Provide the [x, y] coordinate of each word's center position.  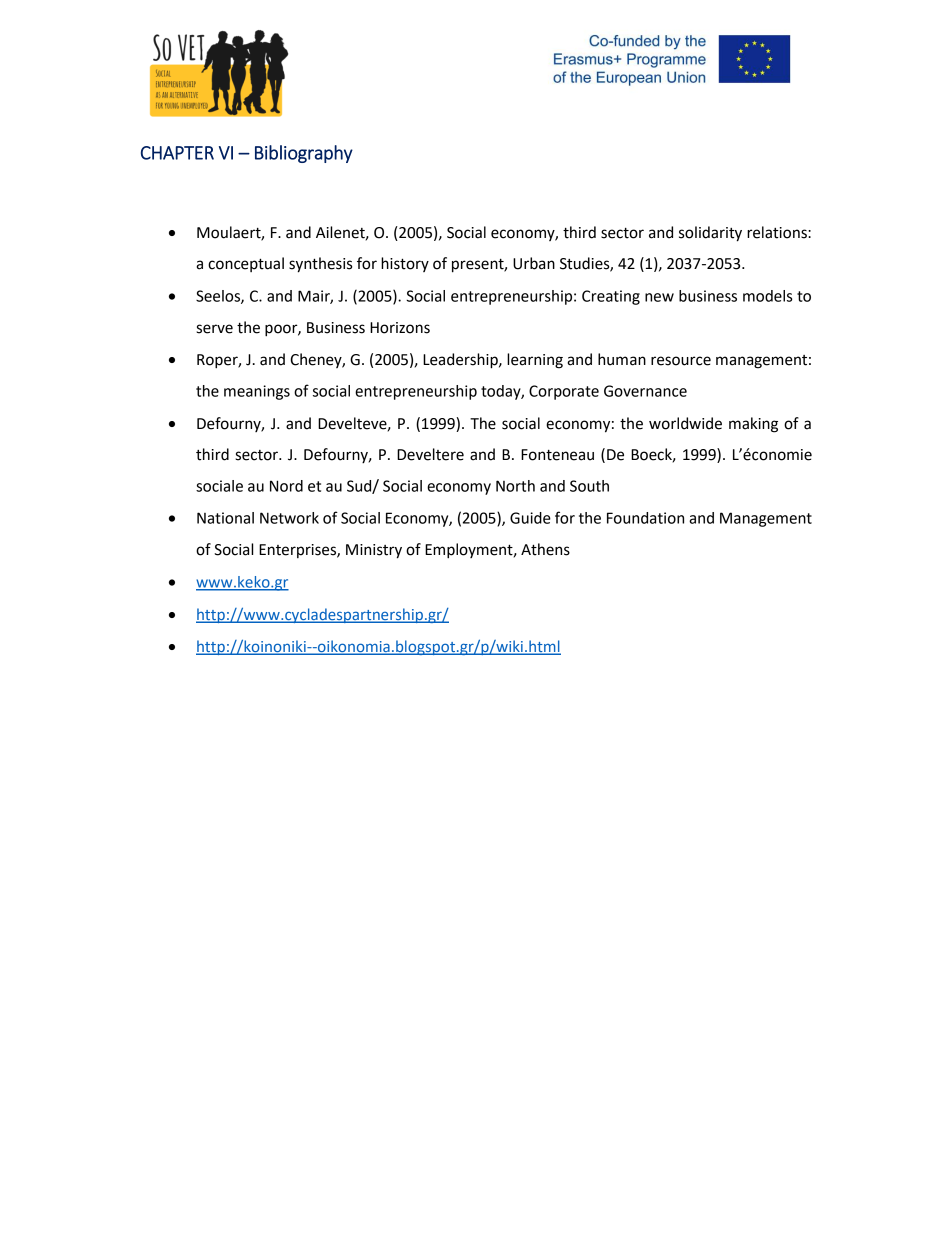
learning [535, 361]
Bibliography [304, 154]
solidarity [710, 234]
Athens [545, 549]
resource [681, 361]
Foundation [645, 518]
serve [214, 329]
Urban [534, 263]
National [225, 518]
